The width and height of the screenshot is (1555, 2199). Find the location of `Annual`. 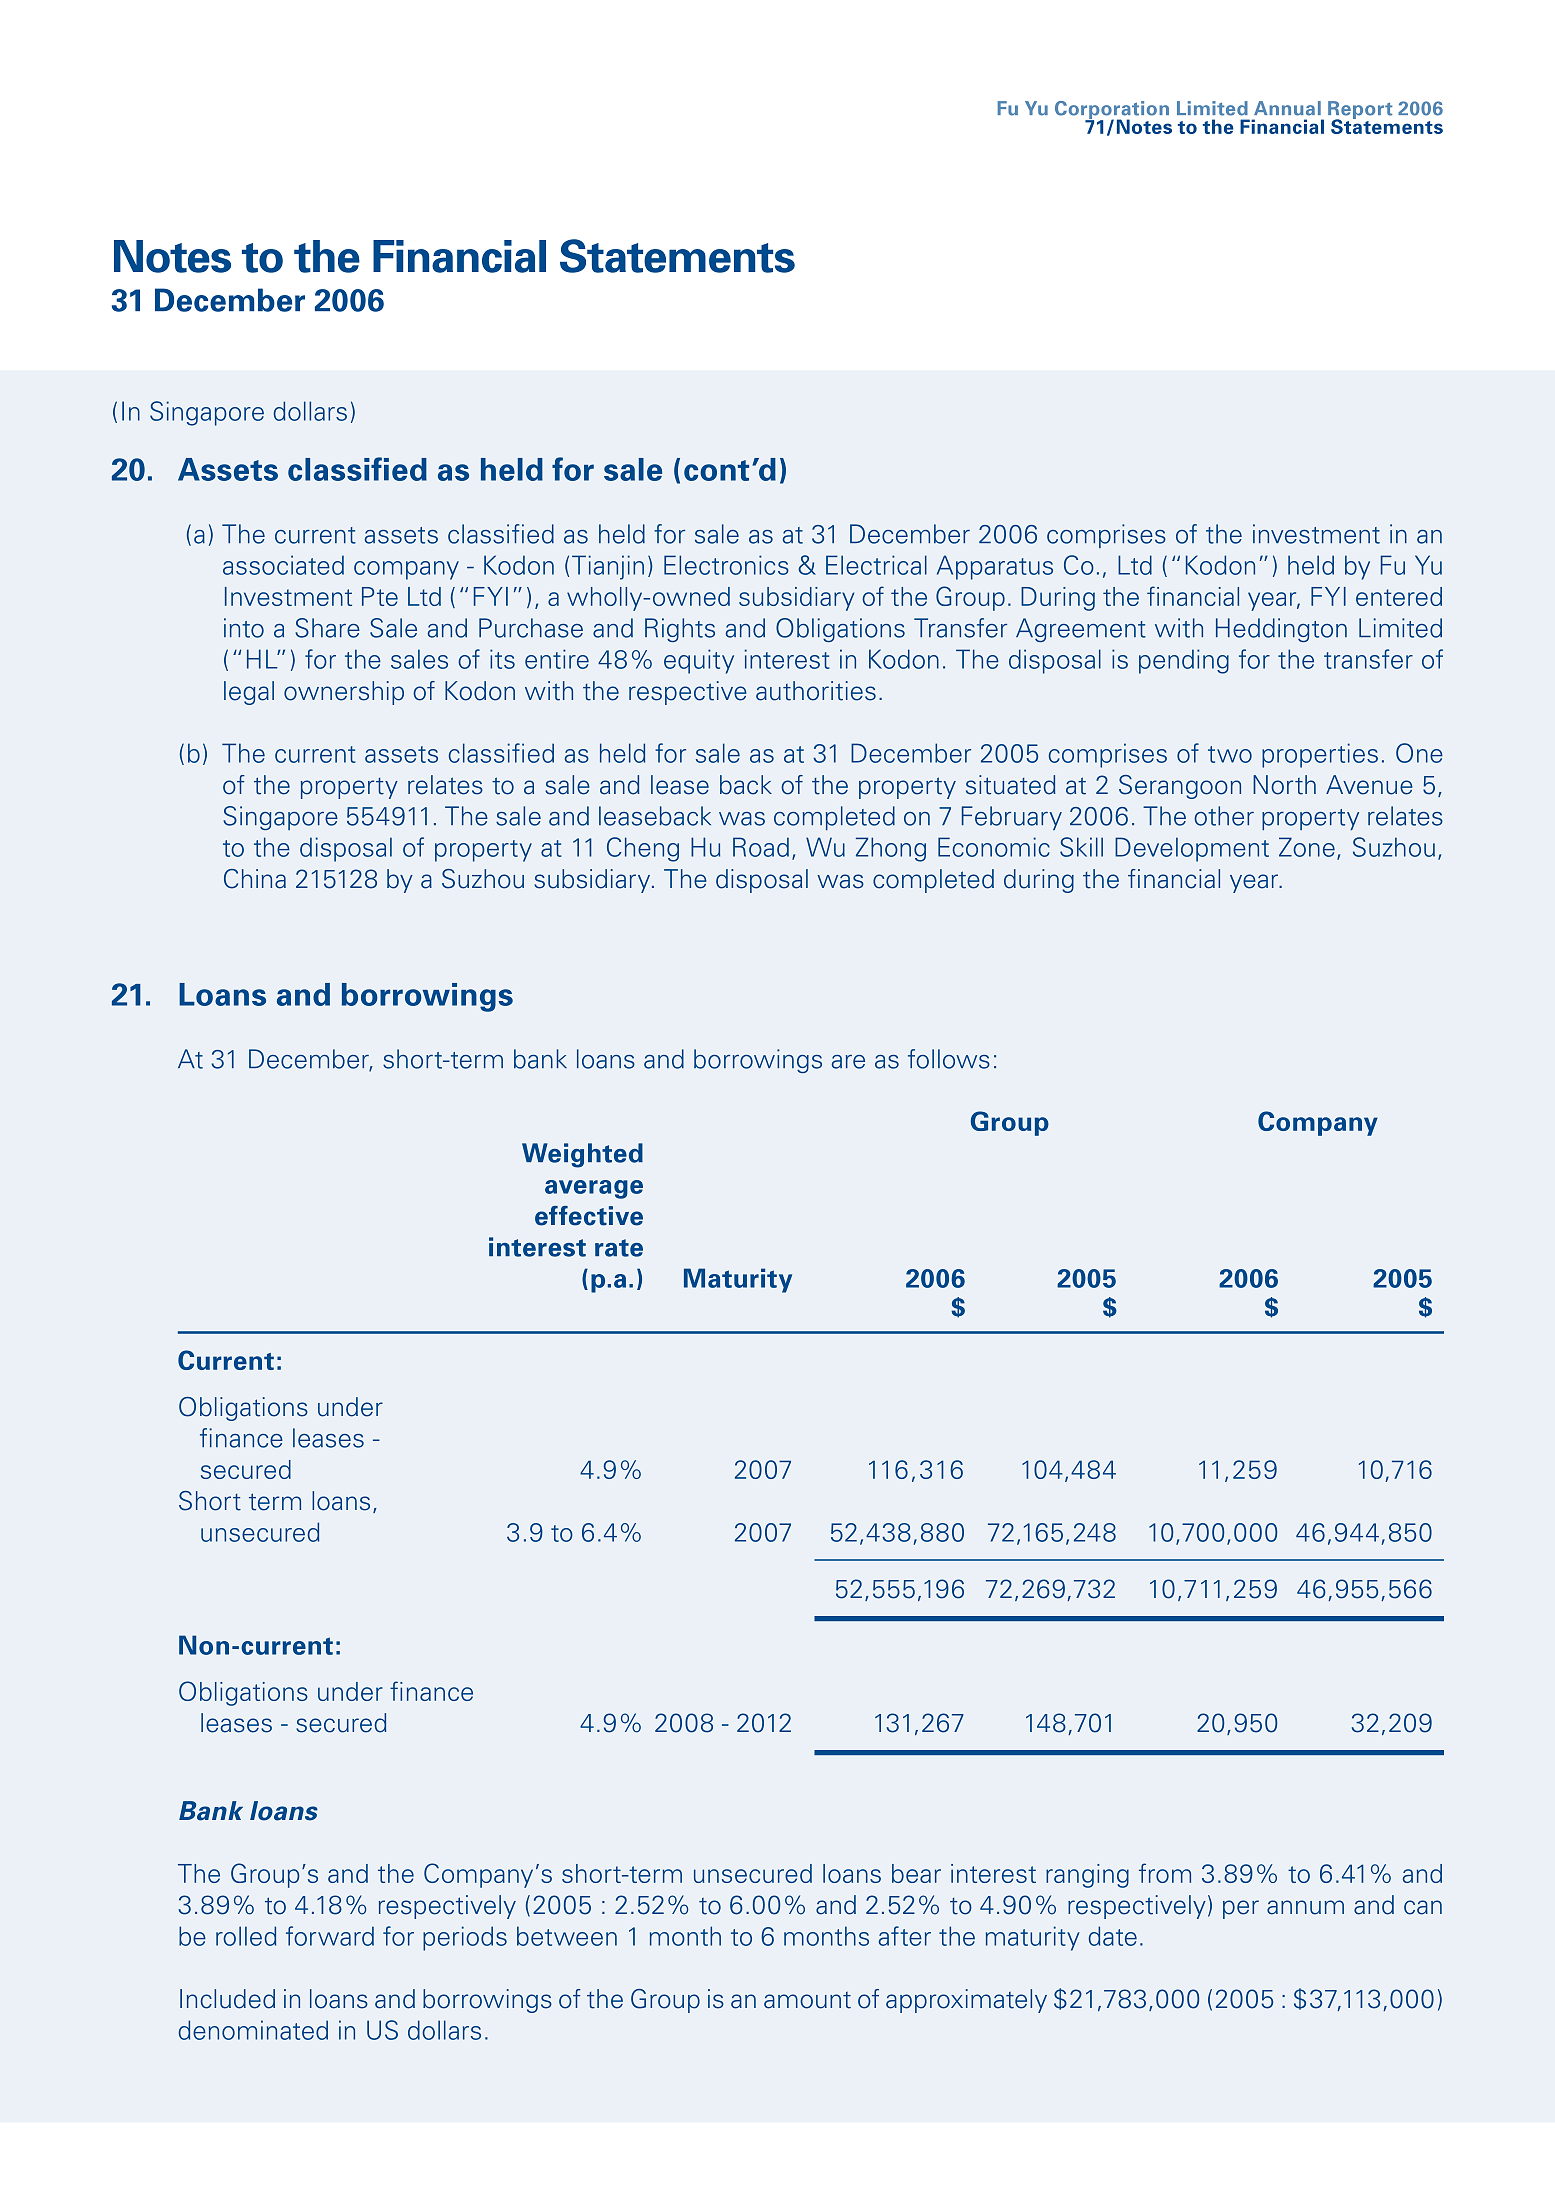

Annual is located at coordinates (1287, 108).
